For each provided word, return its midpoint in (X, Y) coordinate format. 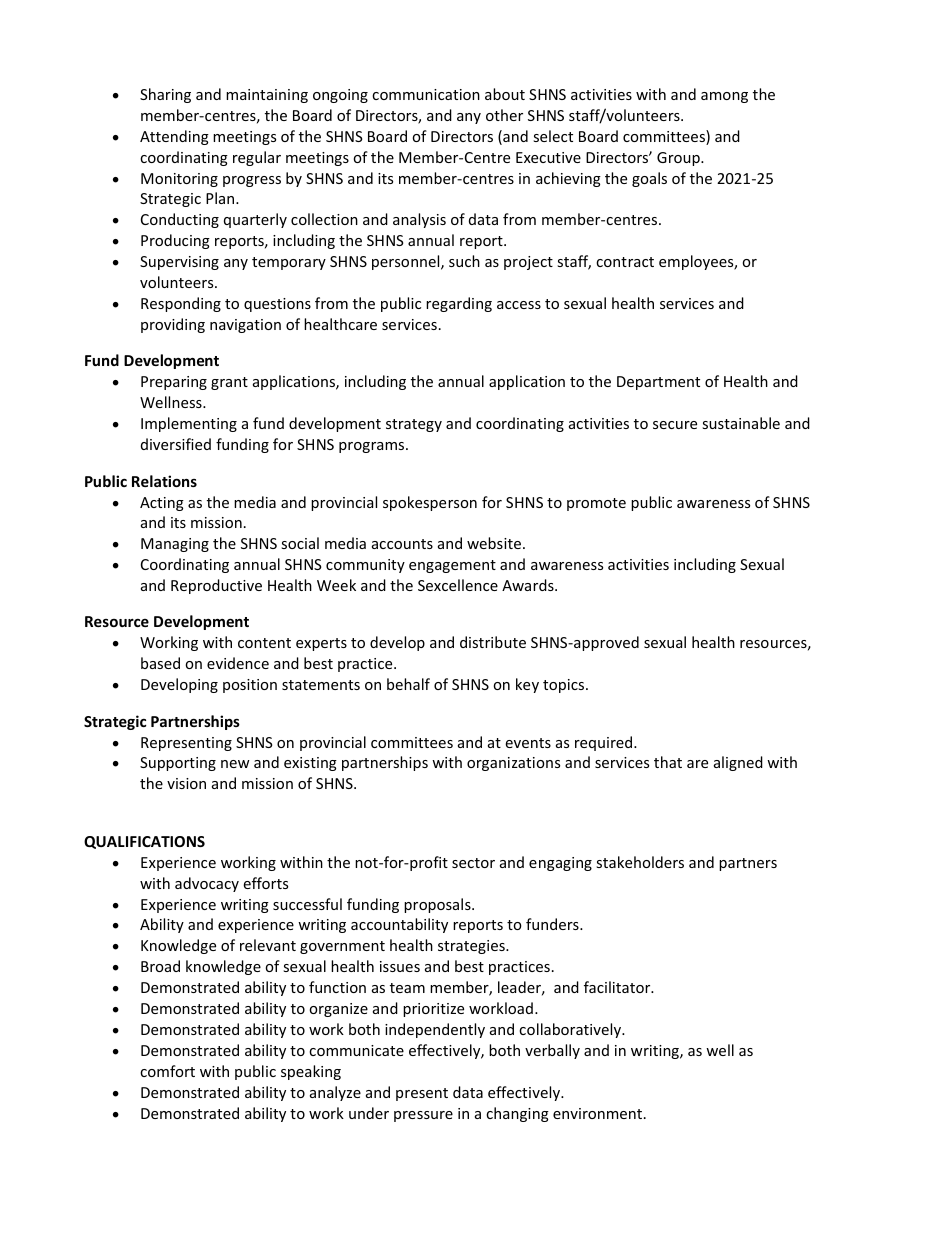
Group (679, 159)
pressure (423, 1116)
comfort (167, 1071)
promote (596, 504)
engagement (452, 566)
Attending (174, 137)
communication (426, 94)
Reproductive (216, 586)
